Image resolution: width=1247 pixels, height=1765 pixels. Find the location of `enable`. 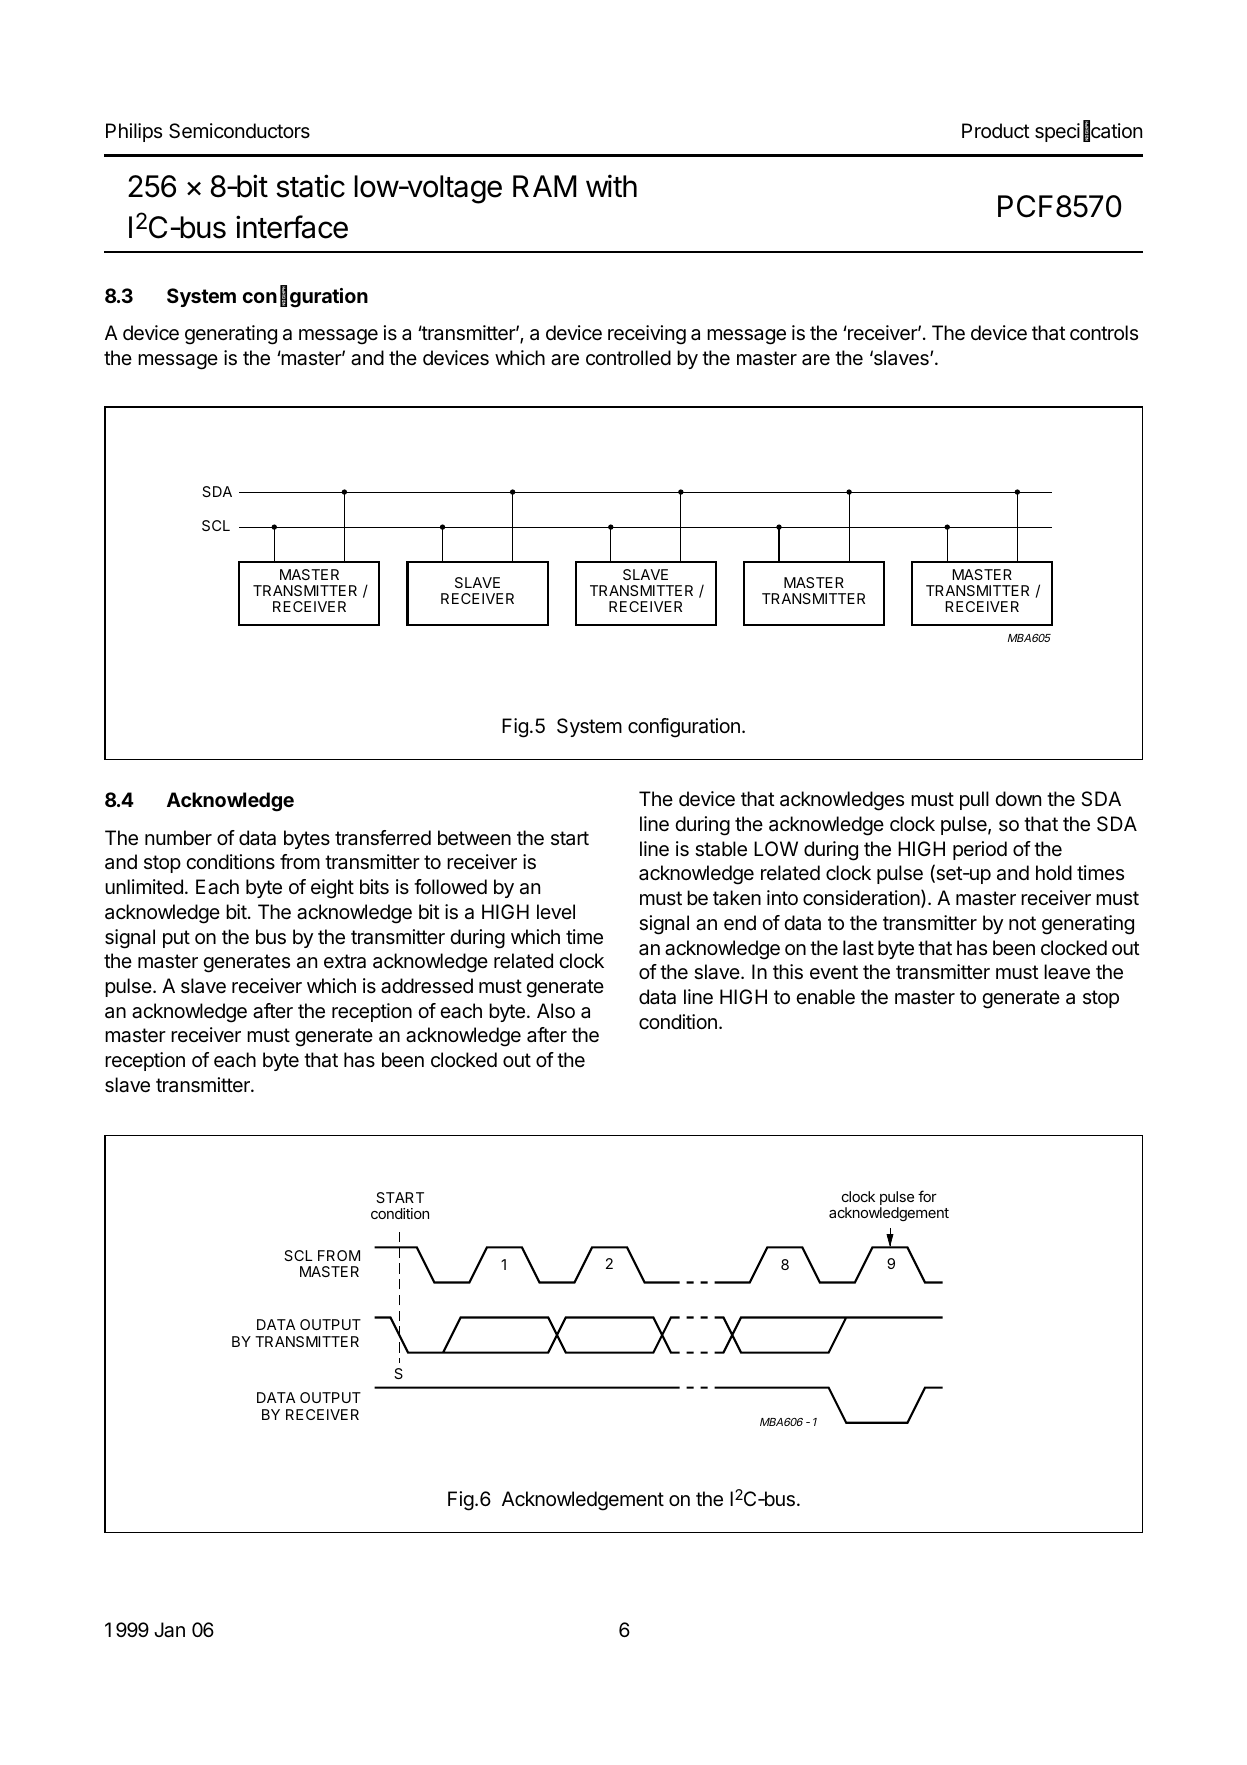

enable is located at coordinates (825, 997).
